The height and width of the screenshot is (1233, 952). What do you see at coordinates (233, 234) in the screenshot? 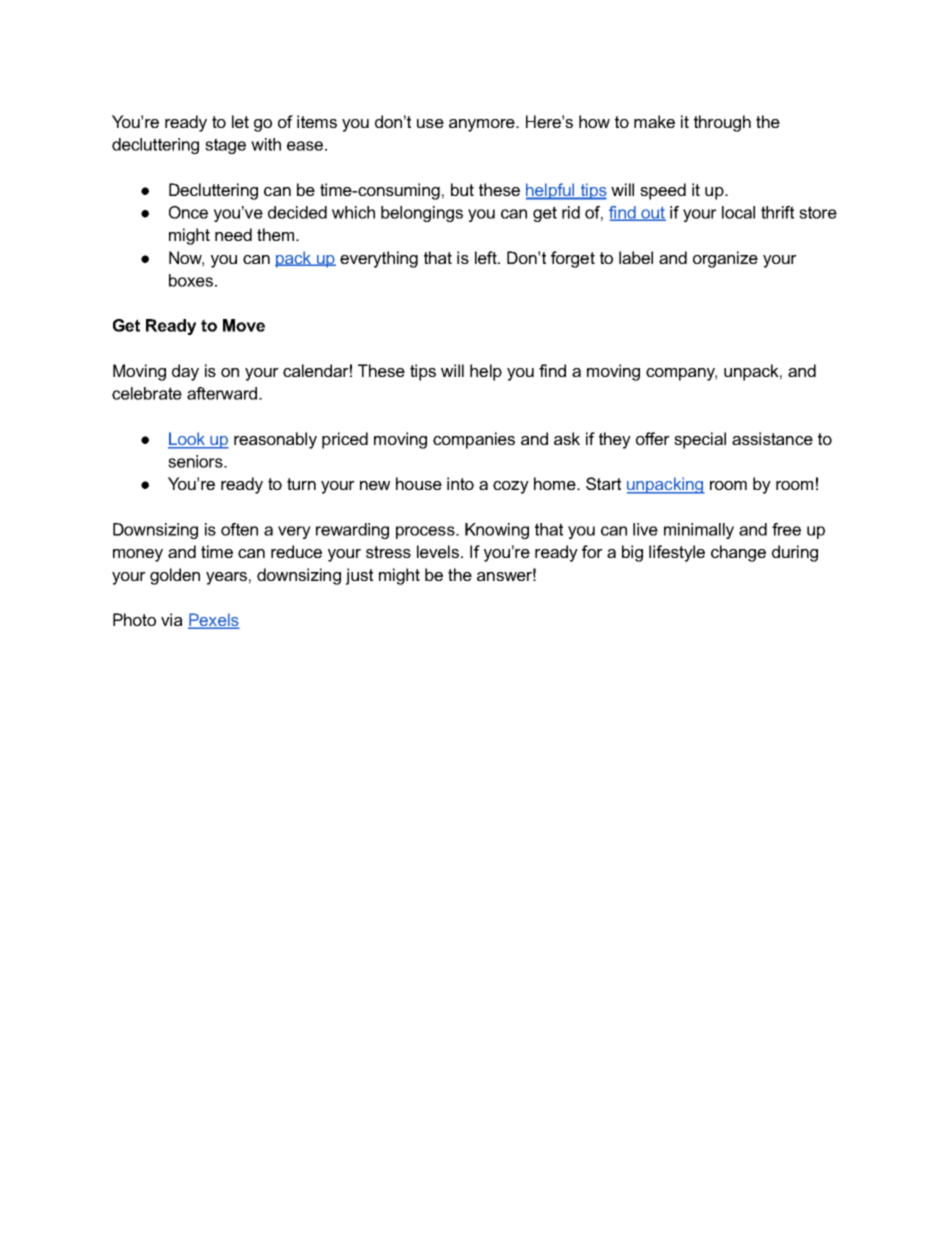
I see `need` at bounding box center [233, 234].
